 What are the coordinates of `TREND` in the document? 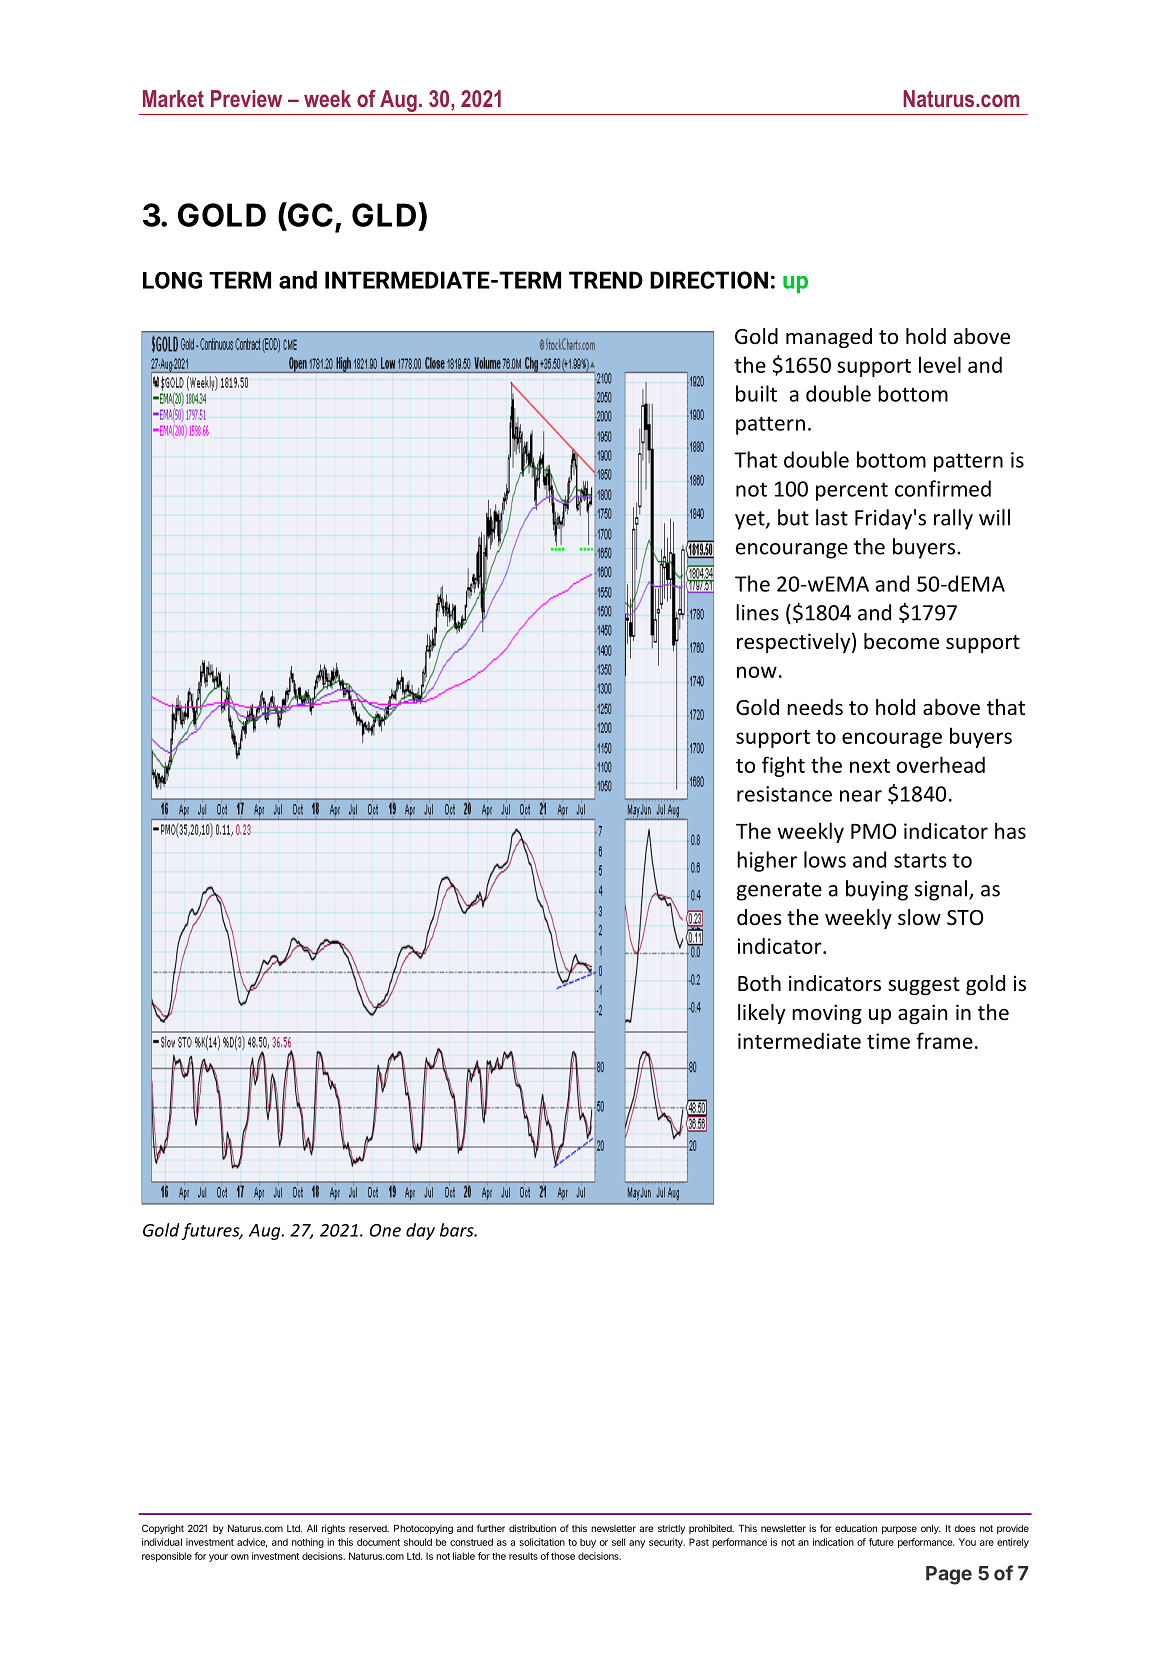 It's located at (606, 280).
